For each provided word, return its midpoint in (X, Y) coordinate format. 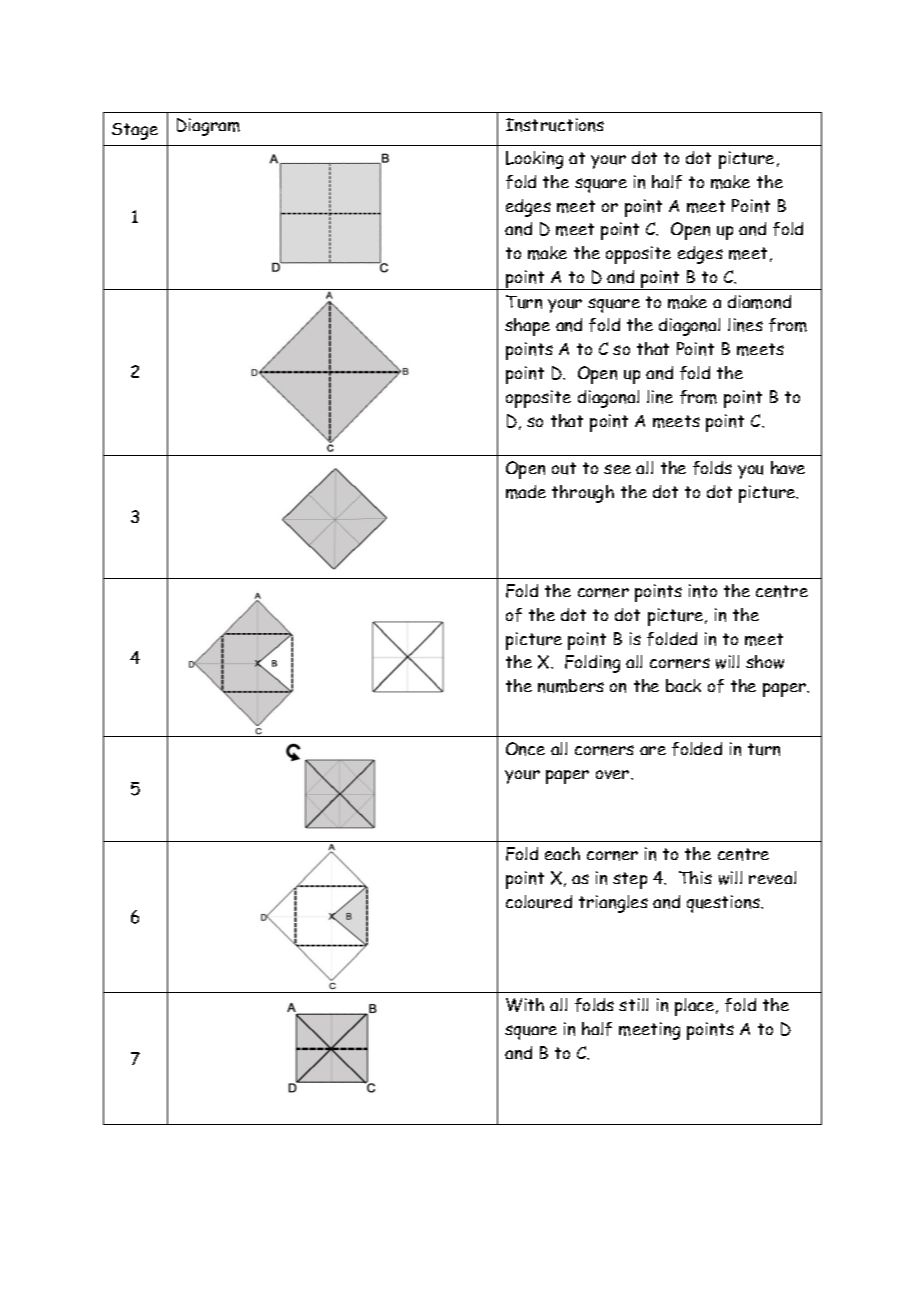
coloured (539, 902)
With (525, 1005)
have (788, 467)
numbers (571, 686)
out (564, 468)
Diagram (208, 127)
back (683, 685)
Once (525, 749)
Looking (534, 160)
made (526, 492)
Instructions (555, 125)
